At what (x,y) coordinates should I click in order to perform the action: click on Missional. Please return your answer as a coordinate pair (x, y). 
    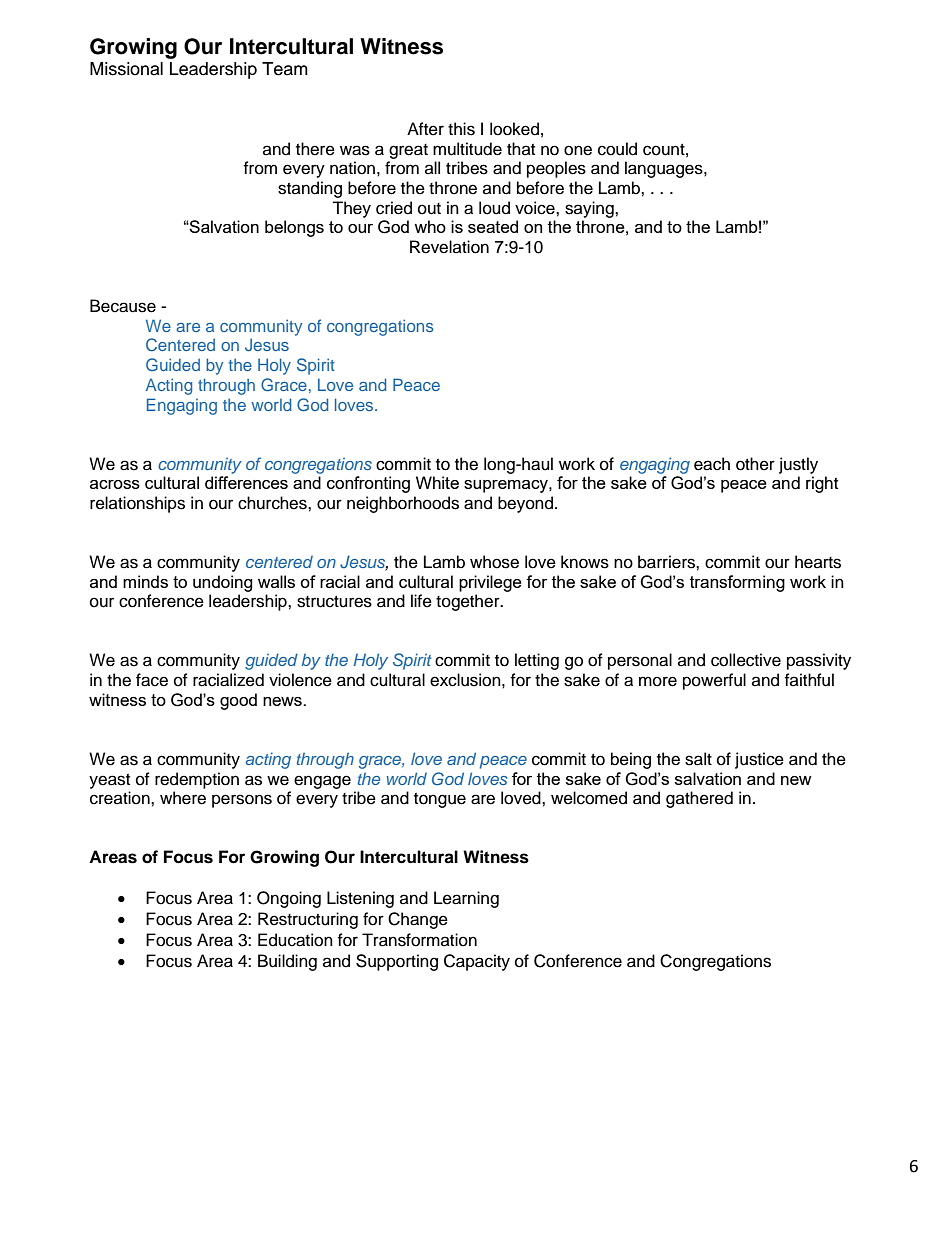
    Looking at the image, I should click on (126, 69).
